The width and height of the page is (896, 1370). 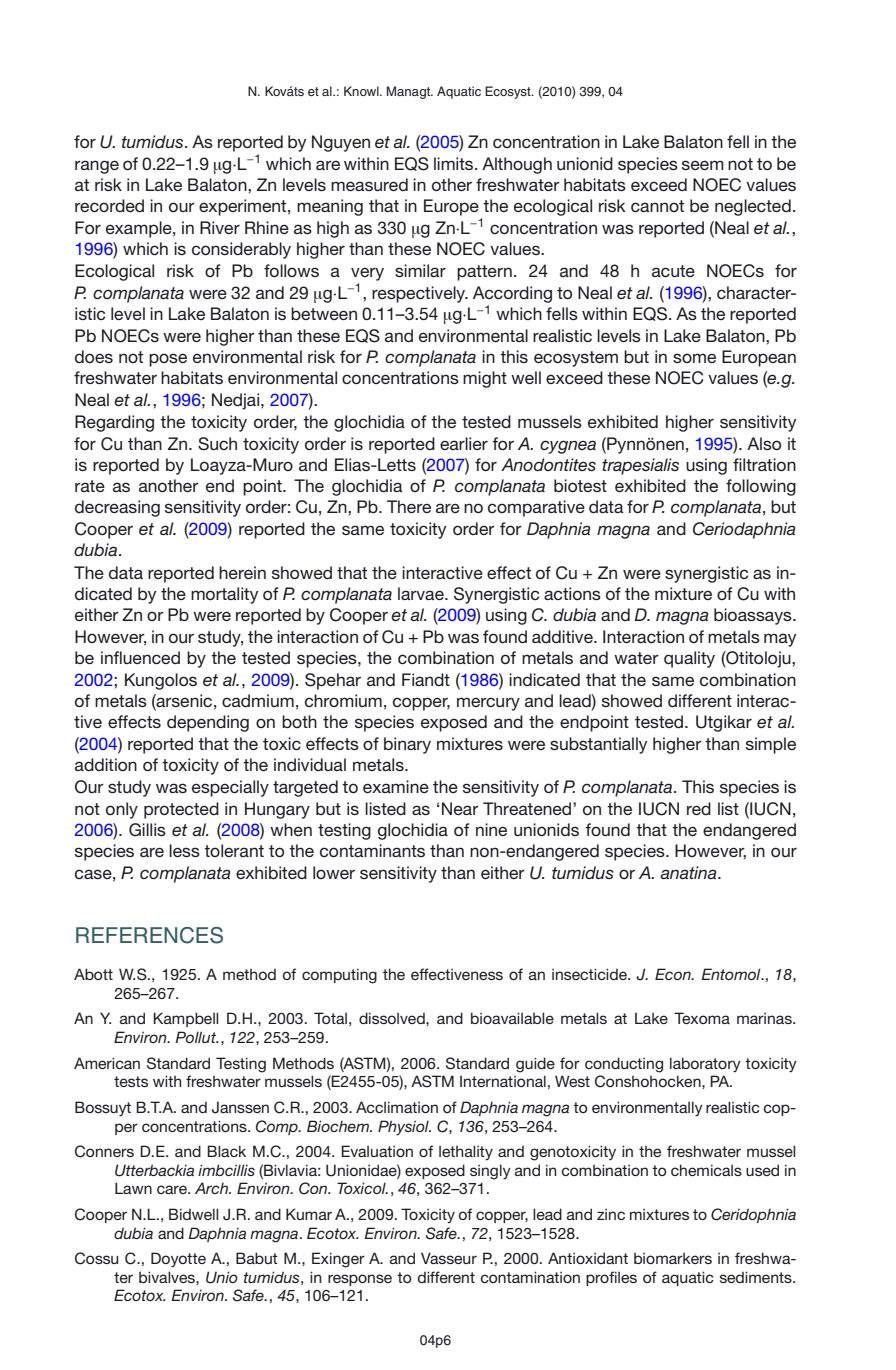 What do you see at coordinates (109, 205) in the page?
I see `recorded` at bounding box center [109, 205].
